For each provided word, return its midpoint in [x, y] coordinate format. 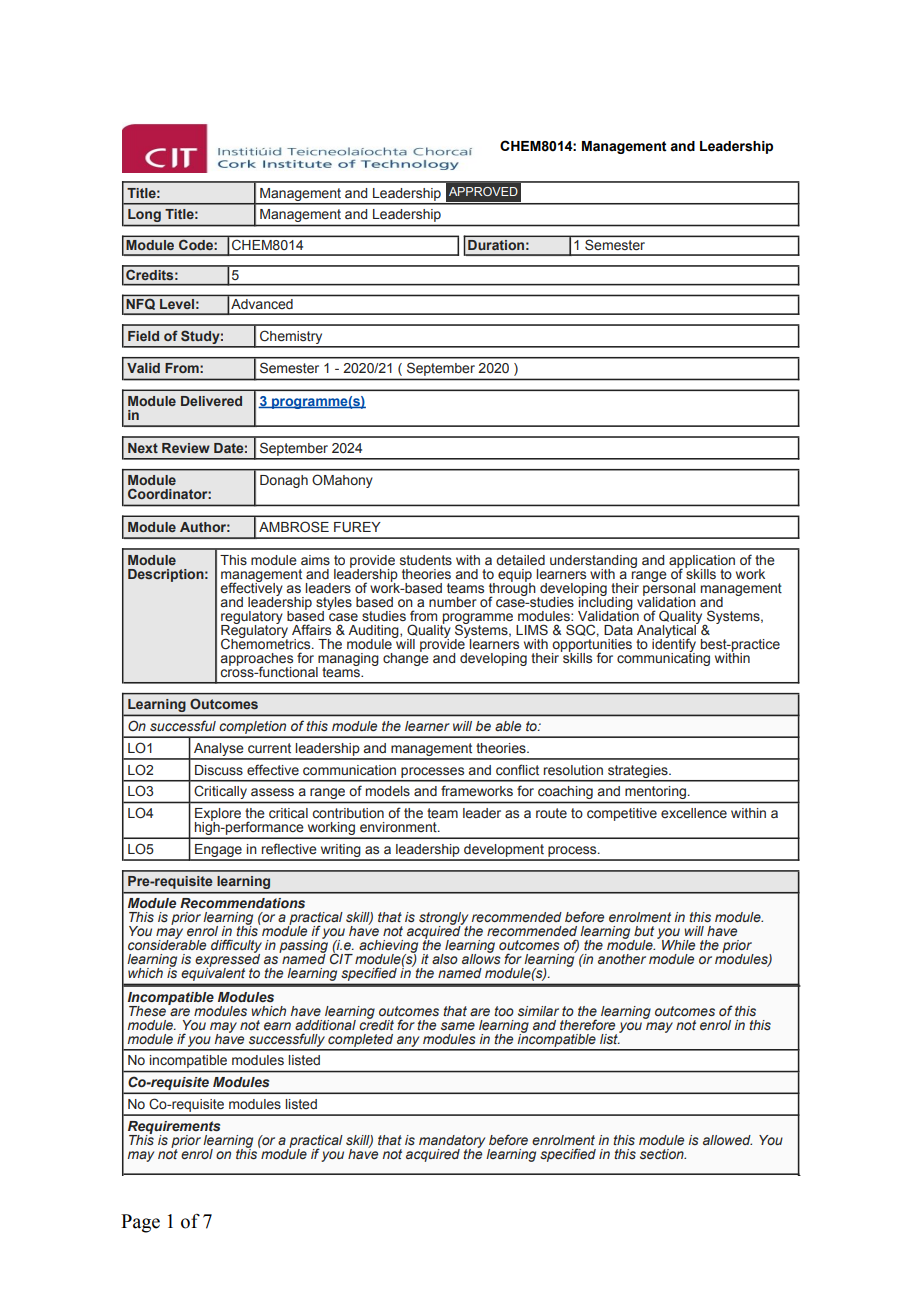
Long [144, 215]
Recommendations [242, 903]
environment [399, 827]
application [702, 562]
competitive [622, 814]
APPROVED [483, 191]
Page [140, 1223]
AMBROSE [294, 527]
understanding [593, 562]
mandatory [452, 1142]
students [426, 560]
